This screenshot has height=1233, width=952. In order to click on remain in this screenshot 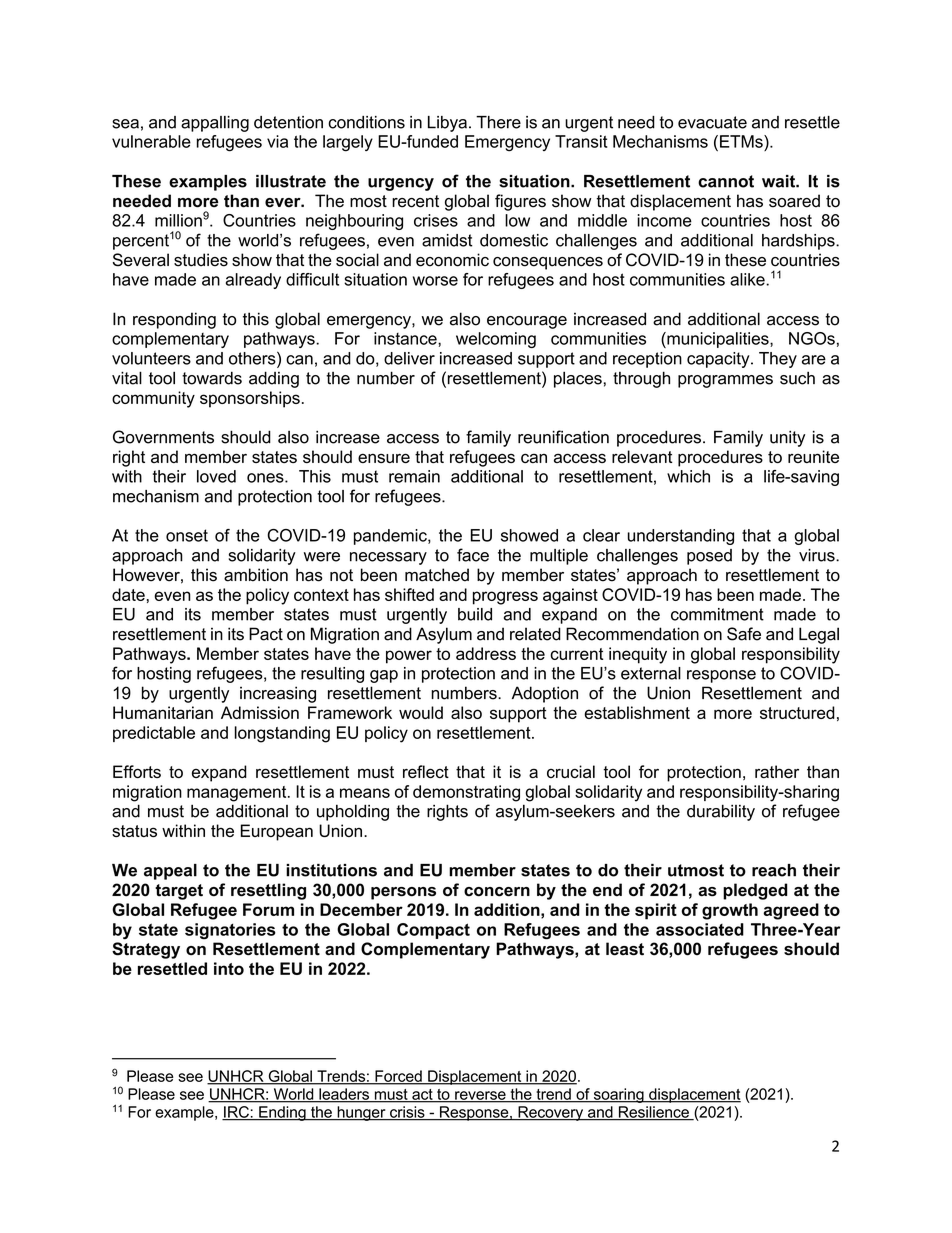, I will do `click(414, 476)`.
